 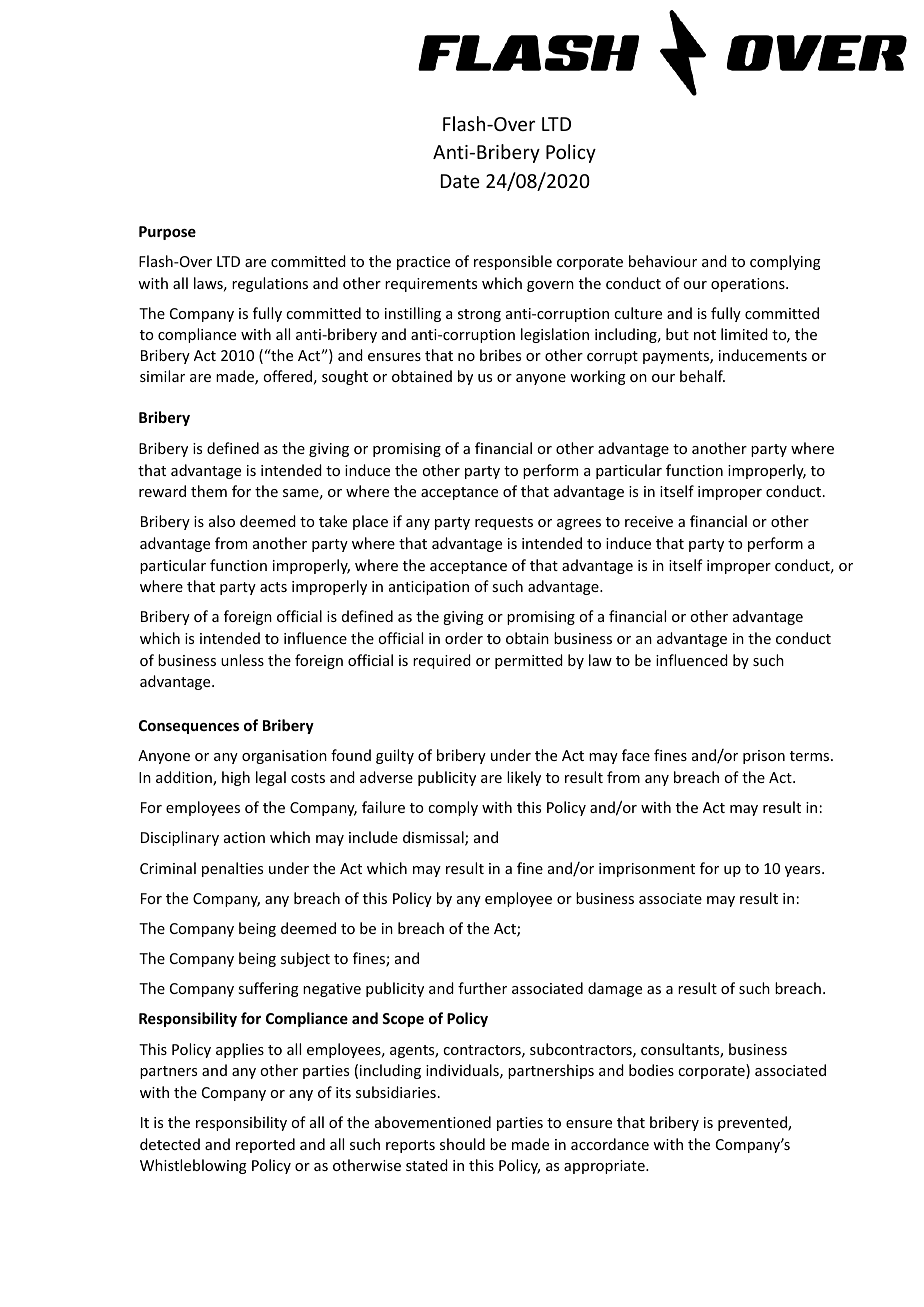 What do you see at coordinates (167, 233) in the page?
I see `Purpose` at bounding box center [167, 233].
